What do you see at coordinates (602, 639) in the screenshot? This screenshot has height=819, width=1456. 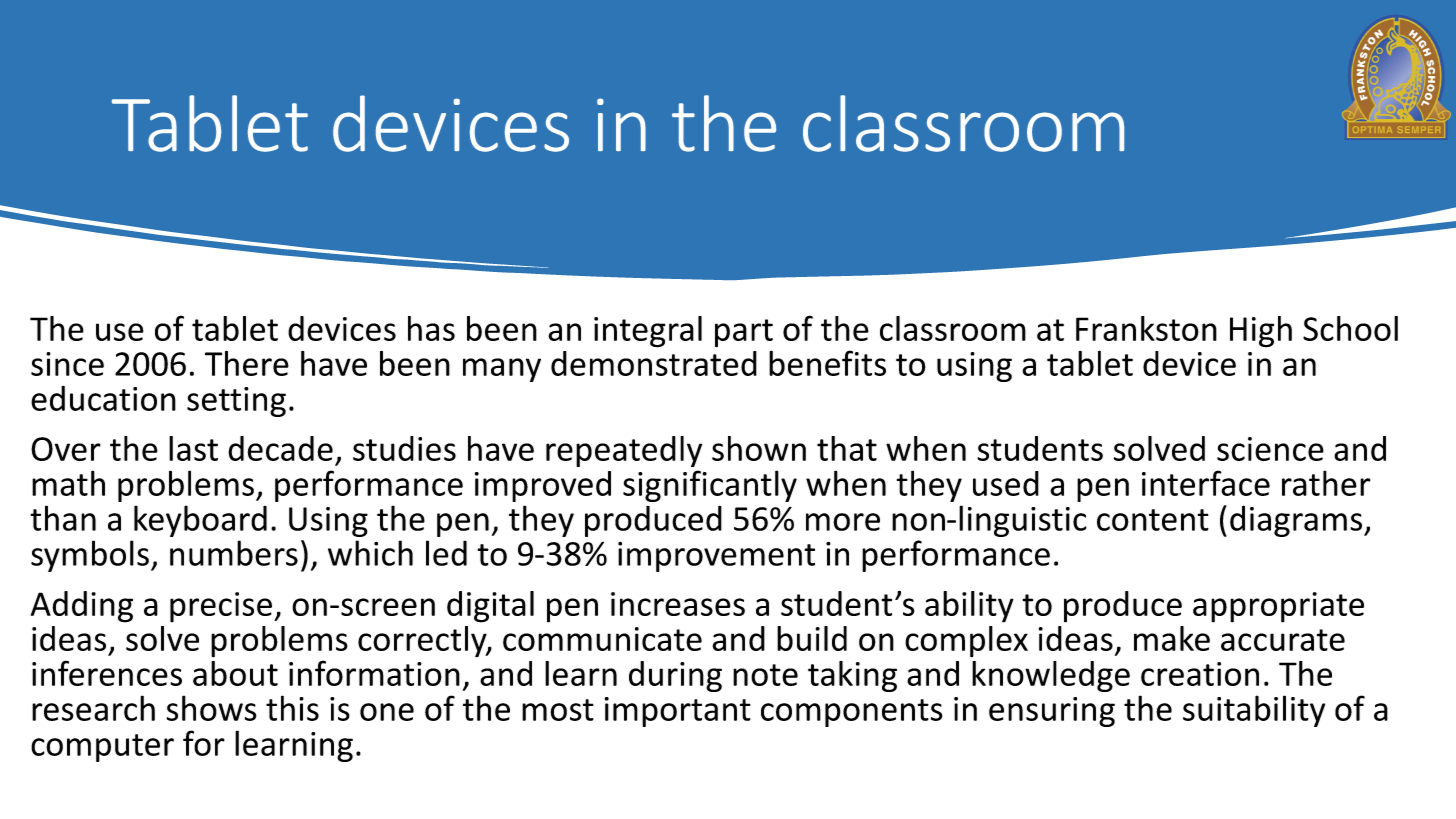 I see `communicate` at bounding box center [602, 639].
